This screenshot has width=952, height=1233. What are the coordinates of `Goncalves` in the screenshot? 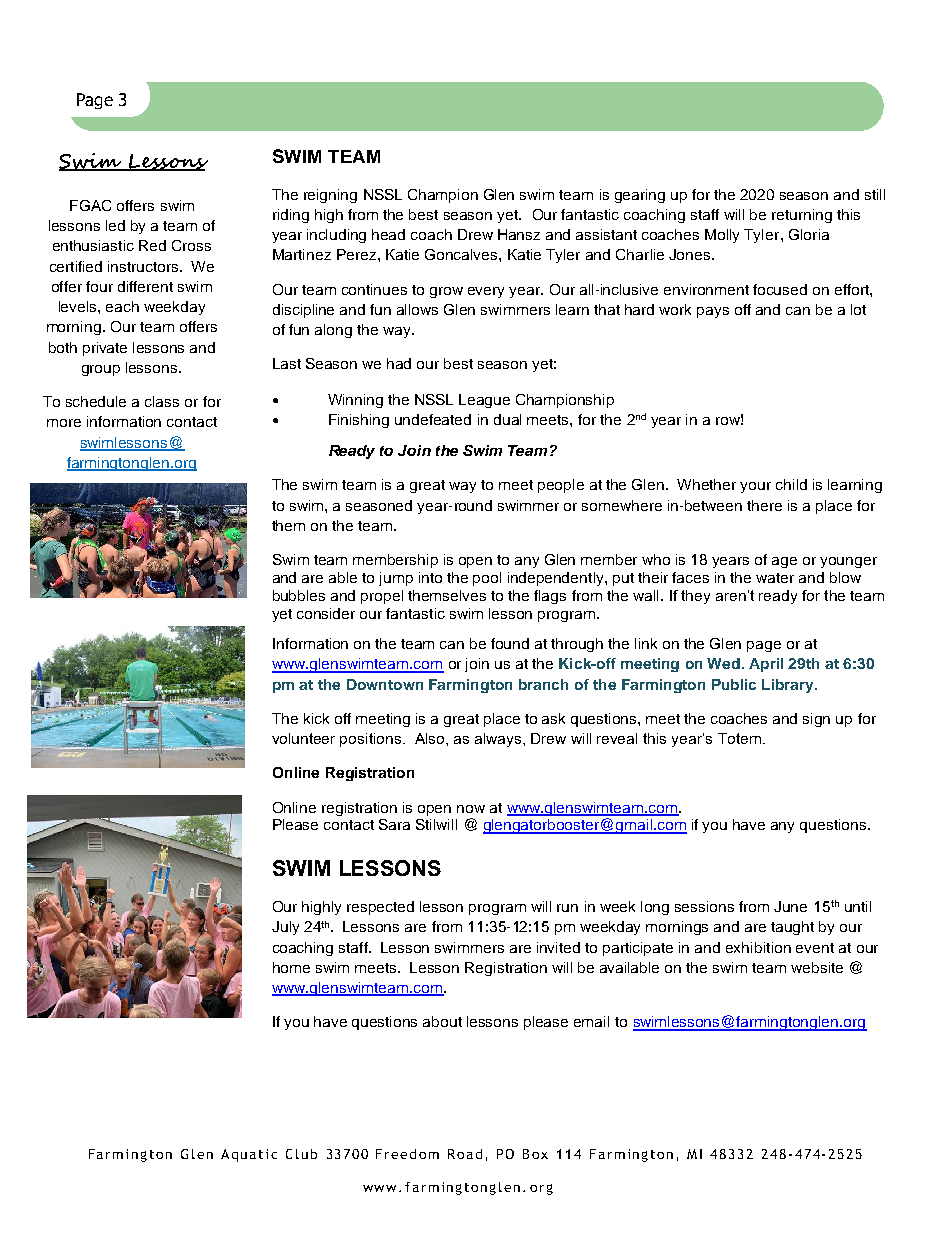 It's located at (462, 254).
